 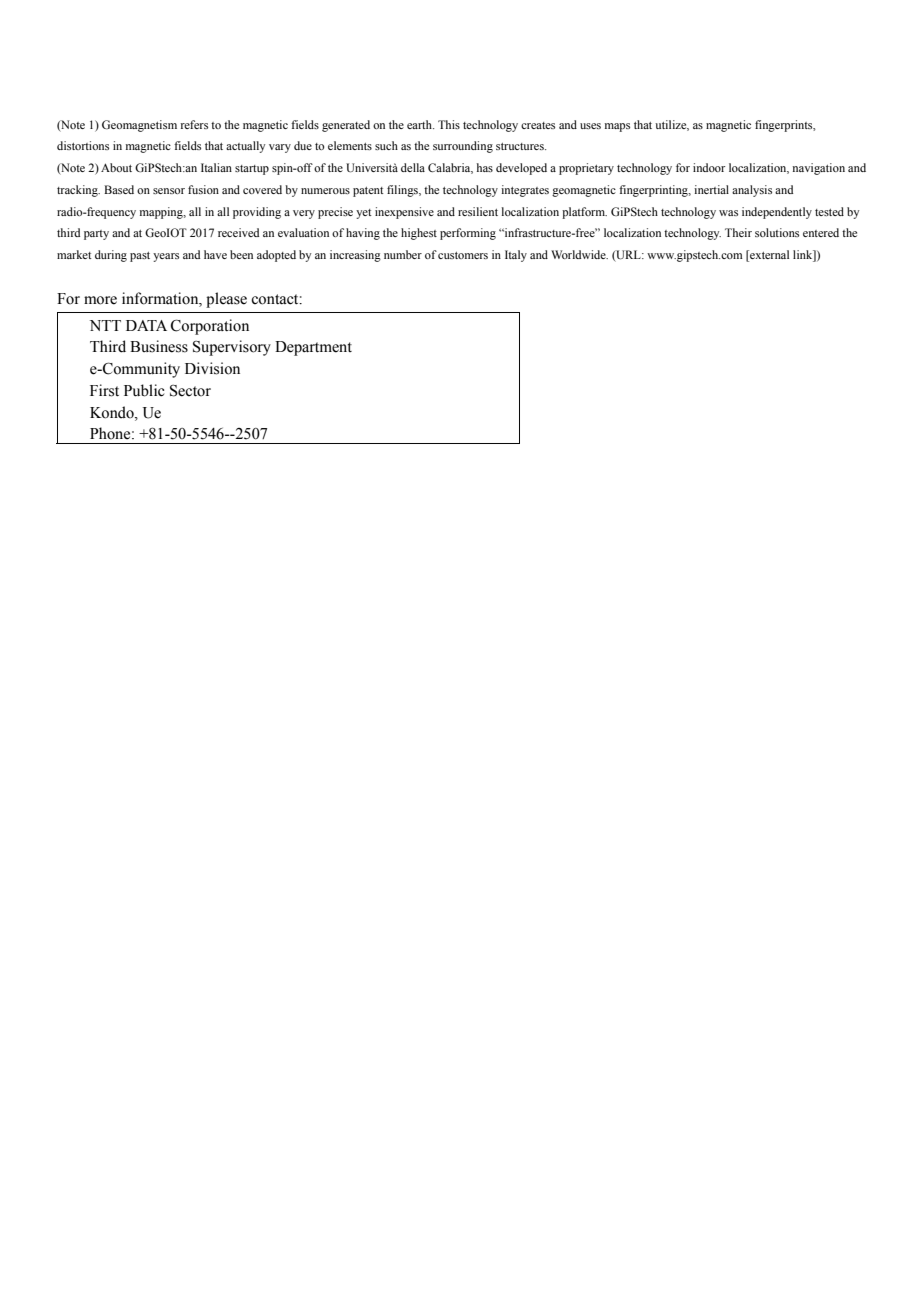 What do you see at coordinates (313, 348) in the page?
I see `Department` at bounding box center [313, 348].
